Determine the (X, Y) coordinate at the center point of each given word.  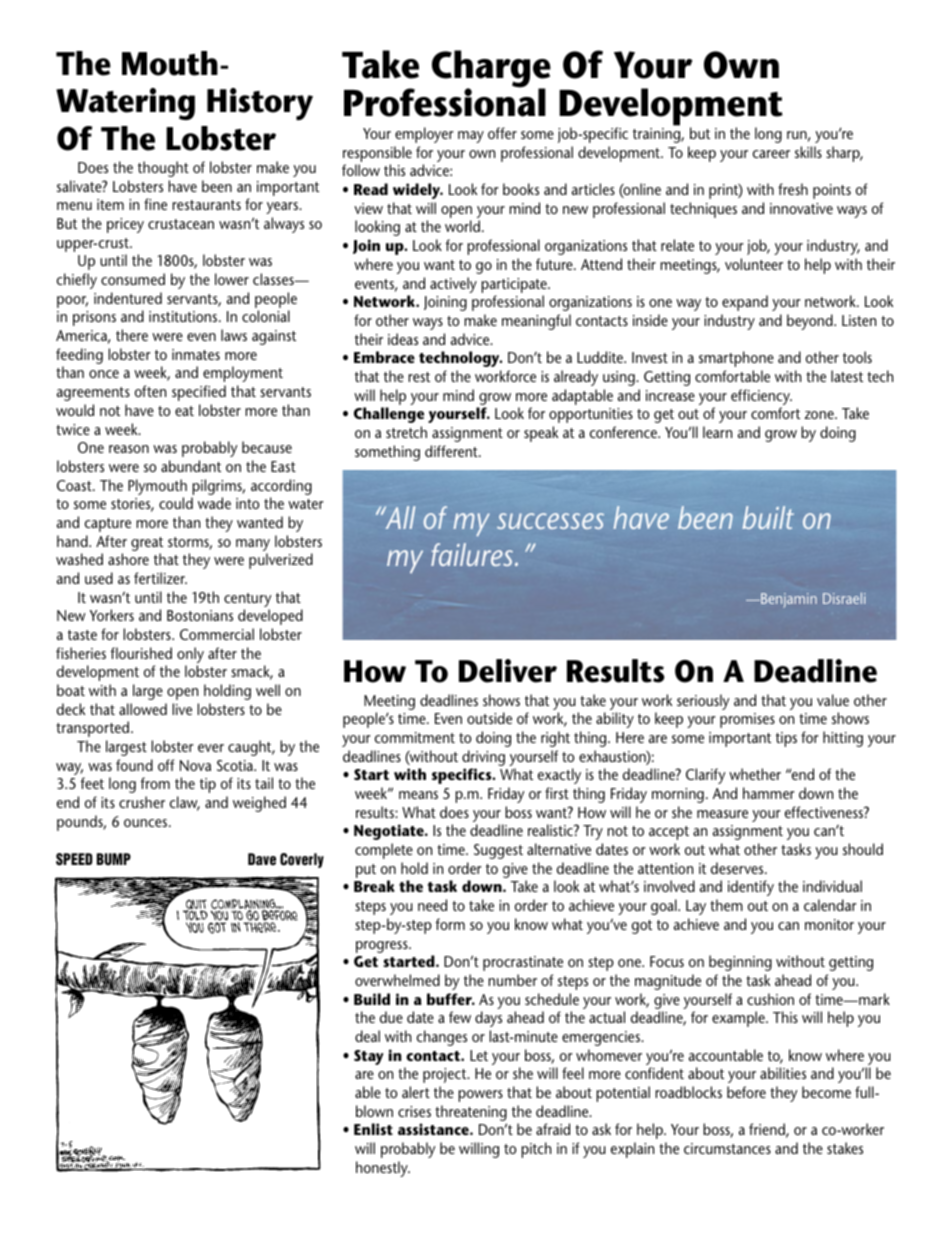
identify (751, 888)
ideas (403, 339)
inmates (196, 354)
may (471, 137)
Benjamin (788, 600)
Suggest (498, 851)
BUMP (114, 859)
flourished (141, 653)
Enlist (373, 1129)
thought (163, 169)
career (771, 154)
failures (473, 554)
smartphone (736, 359)
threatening (471, 1114)
